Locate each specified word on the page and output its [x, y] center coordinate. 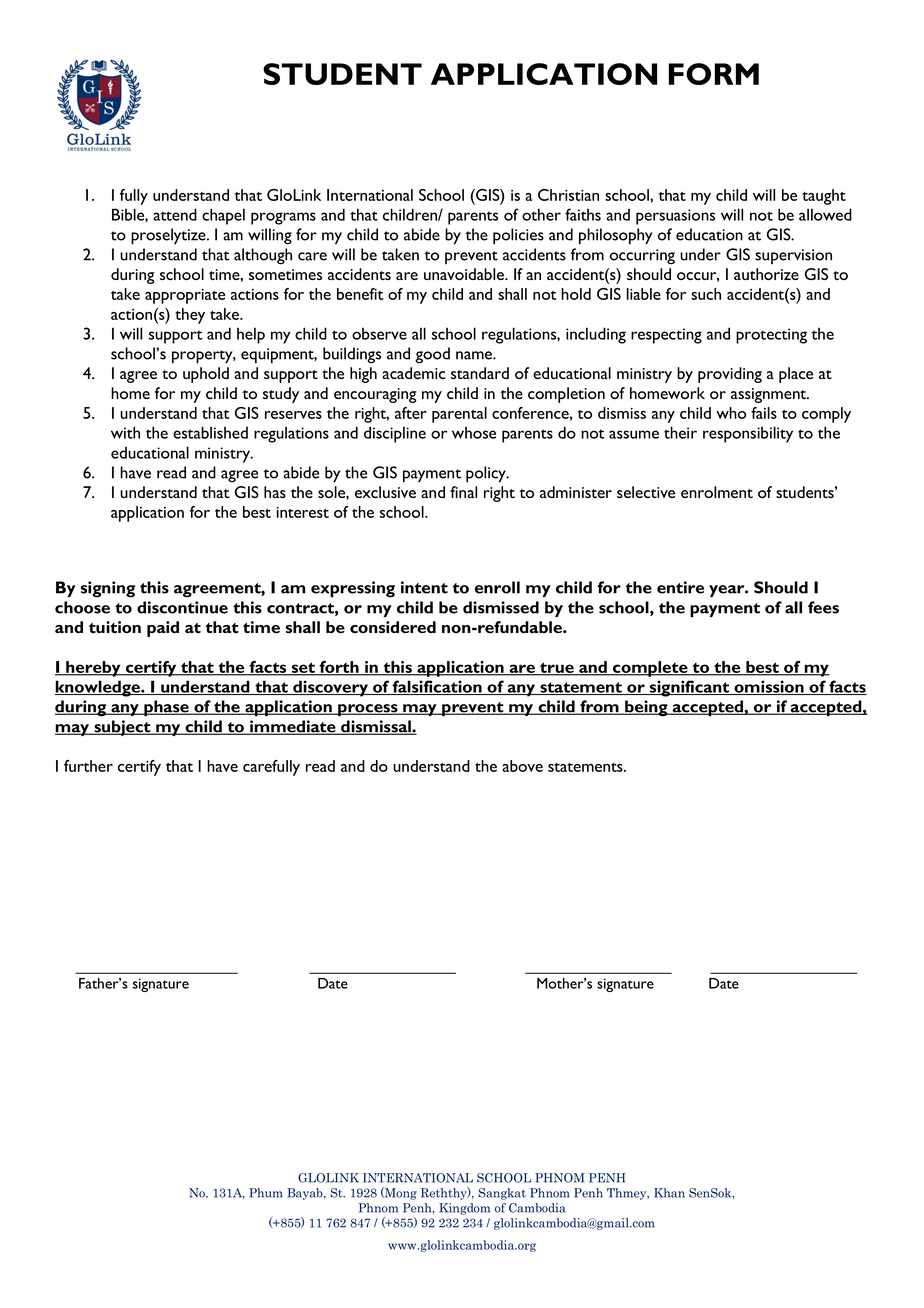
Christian [568, 195]
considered [393, 627]
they [190, 316]
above [522, 766]
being [646, 708]
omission [769, 687]
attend [175, 214]
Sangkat [502, 1194]
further [88, 766]
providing [730, 375]
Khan [669, 1193]
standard [480, 373]
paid [163, 629]
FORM [714, 74]
